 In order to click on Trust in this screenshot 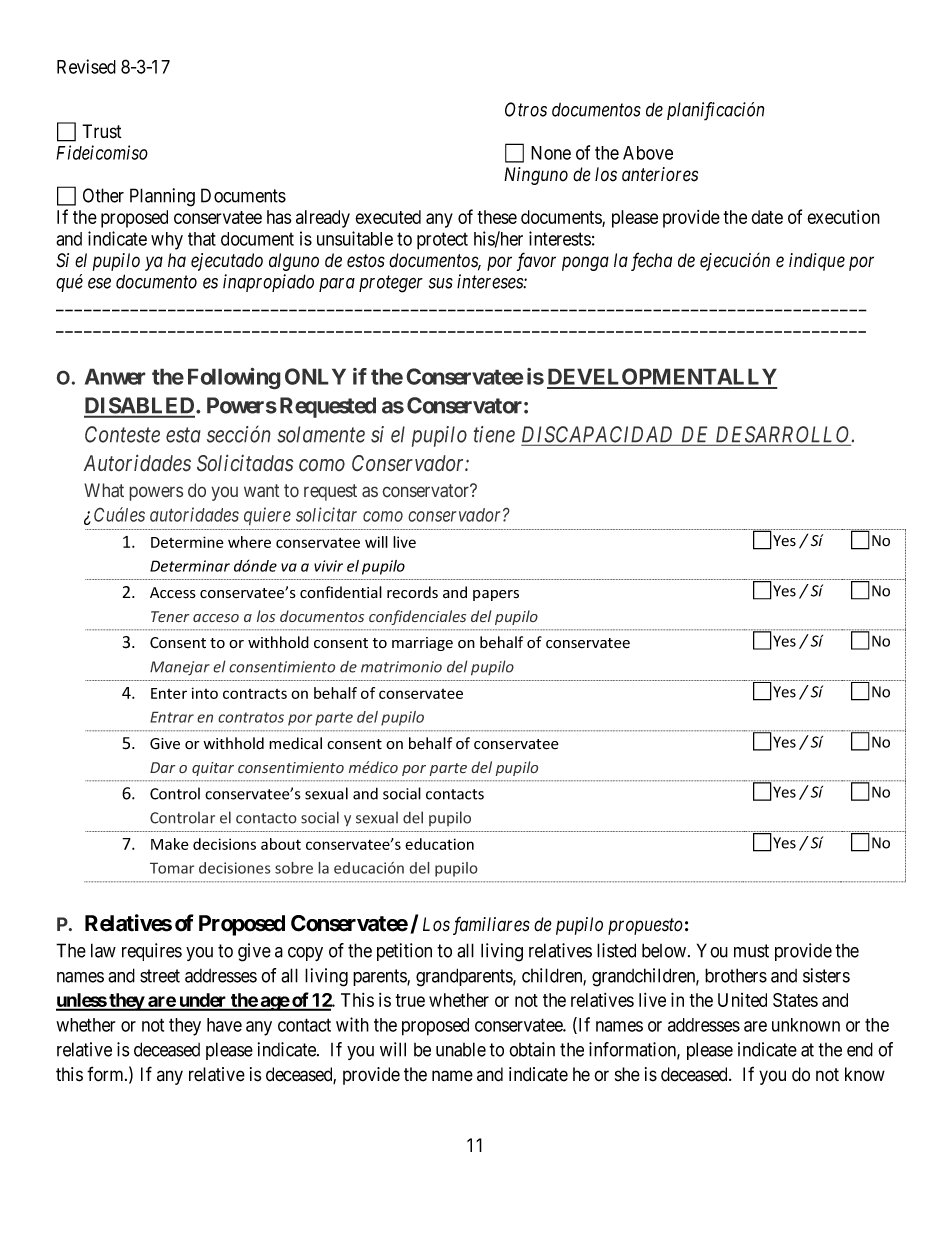, I will do `click(102, 131)`.
